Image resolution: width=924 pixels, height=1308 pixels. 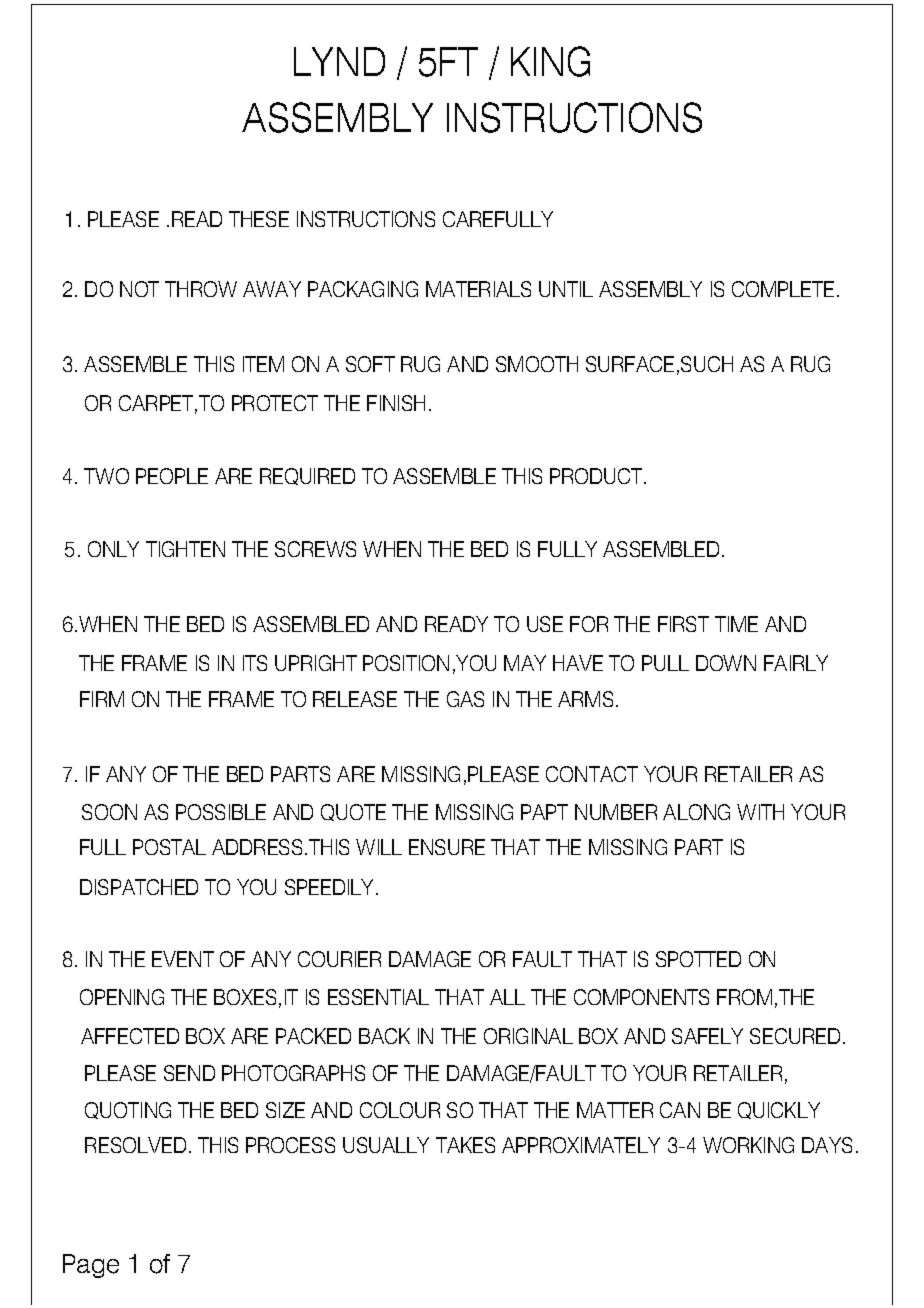 I want to click on WITH, so click(x=760, y=812).
